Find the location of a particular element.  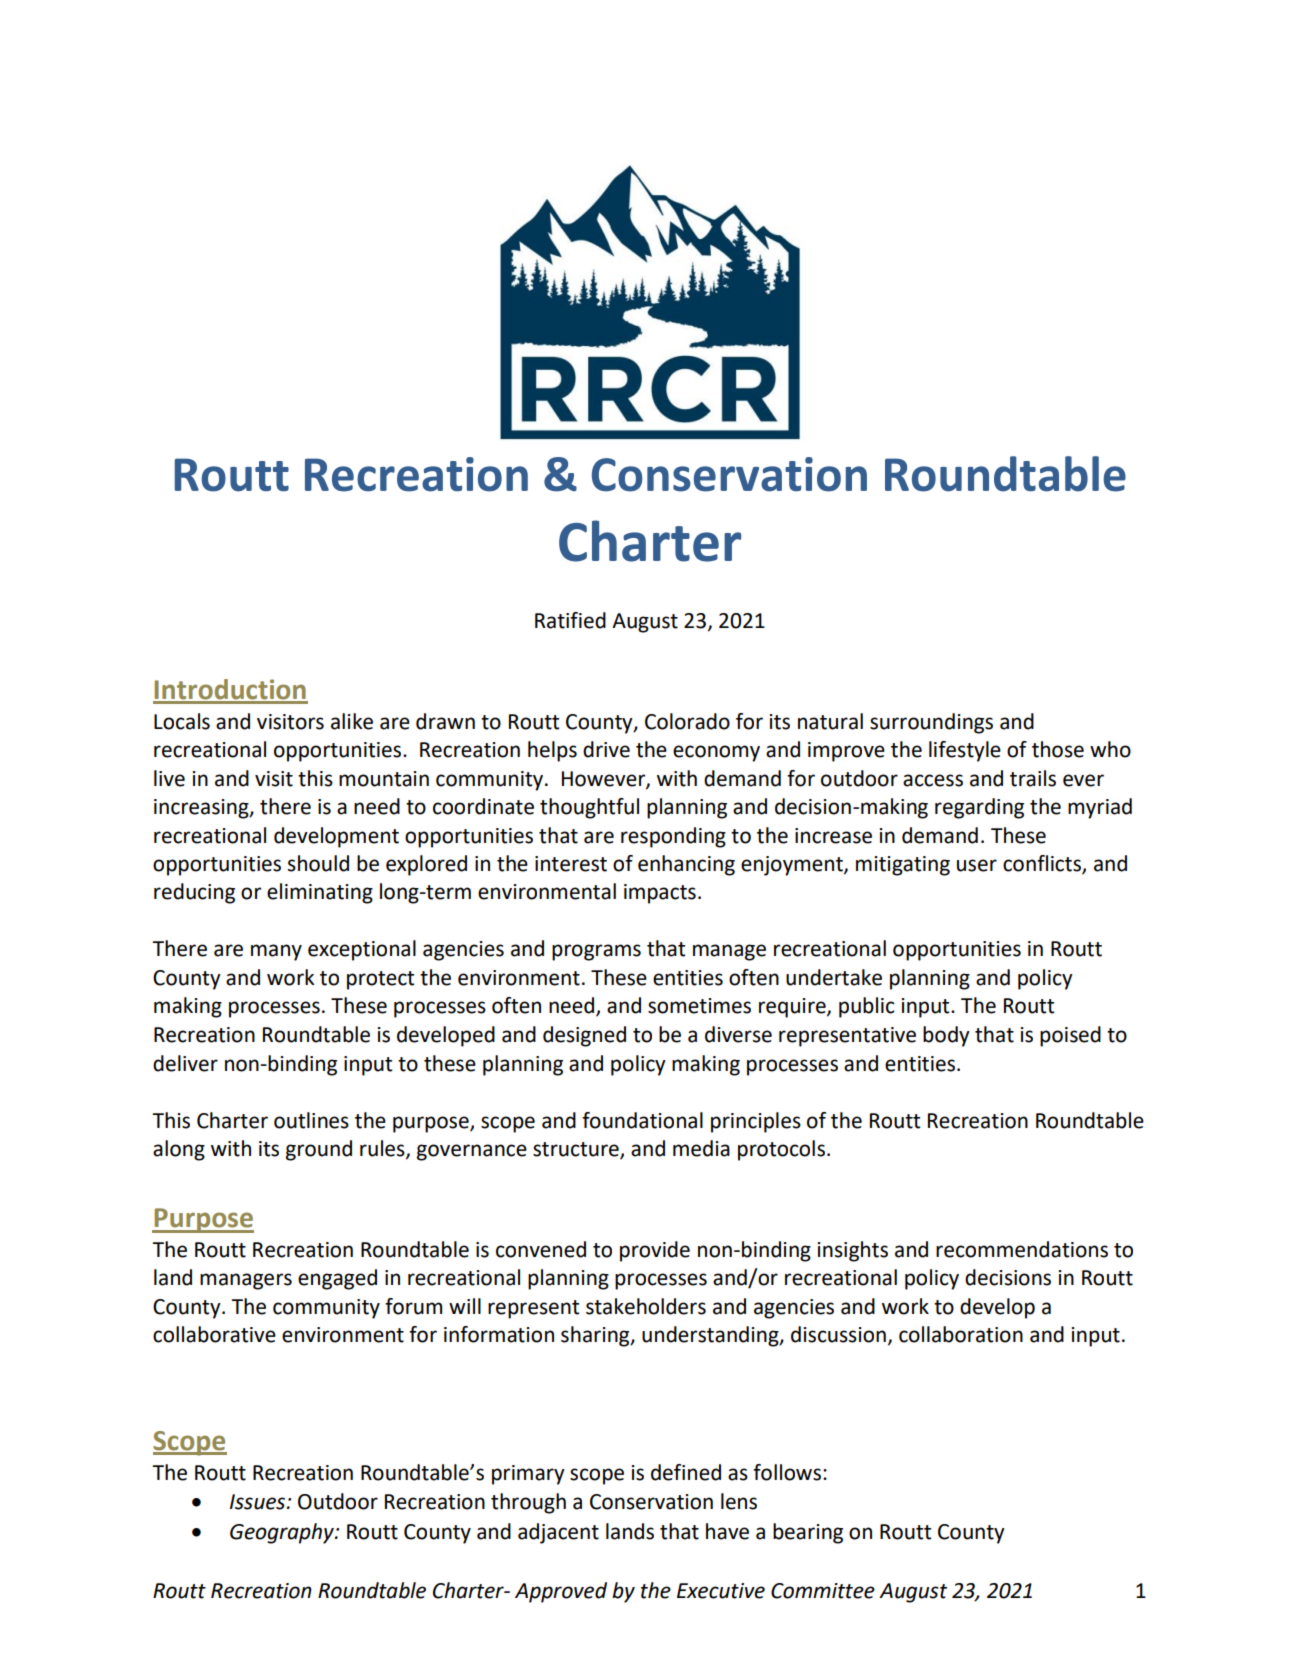

many is located at coordinates (276, 952).
